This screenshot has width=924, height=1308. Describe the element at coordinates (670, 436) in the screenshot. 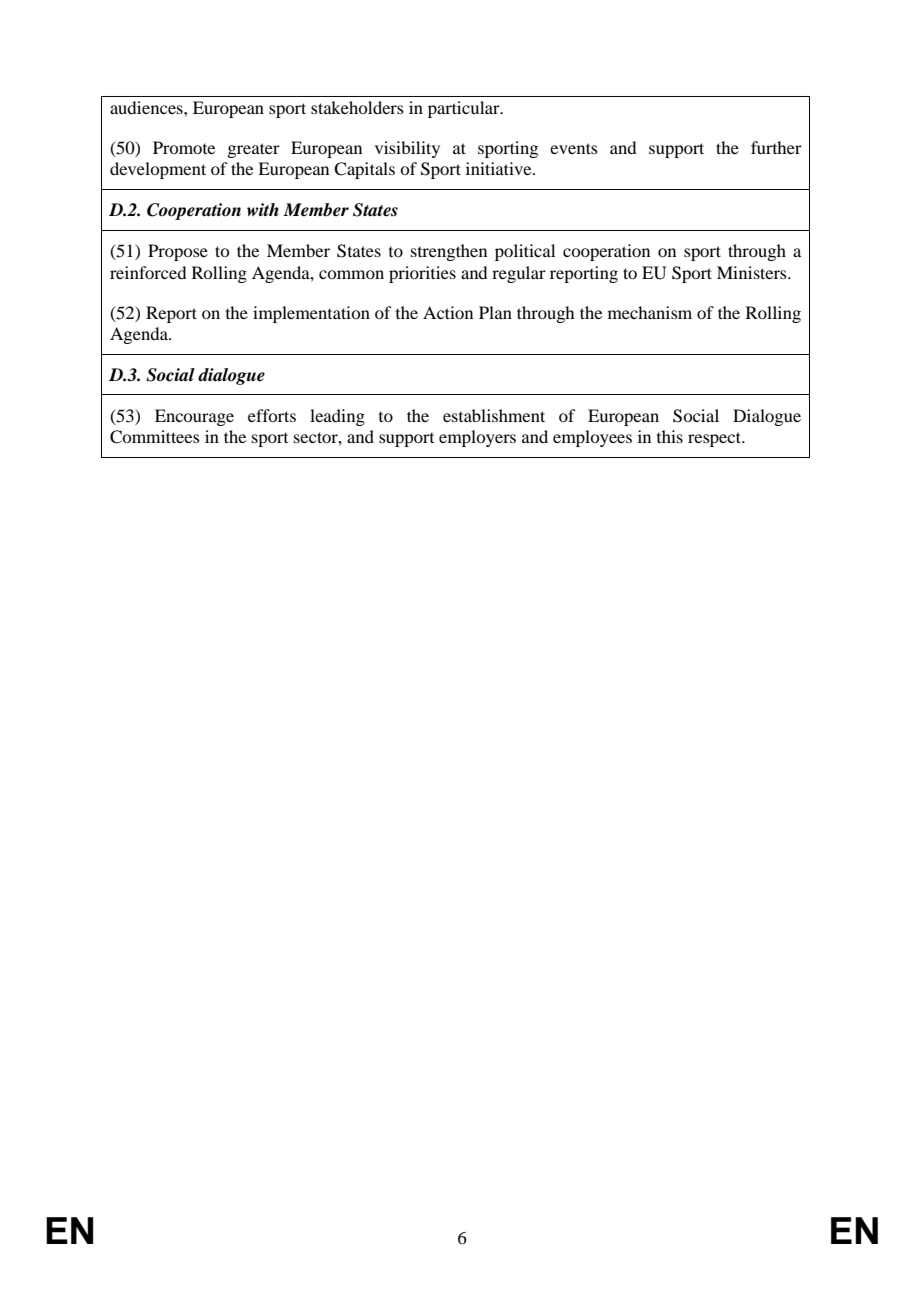

I see `this` at that location.
